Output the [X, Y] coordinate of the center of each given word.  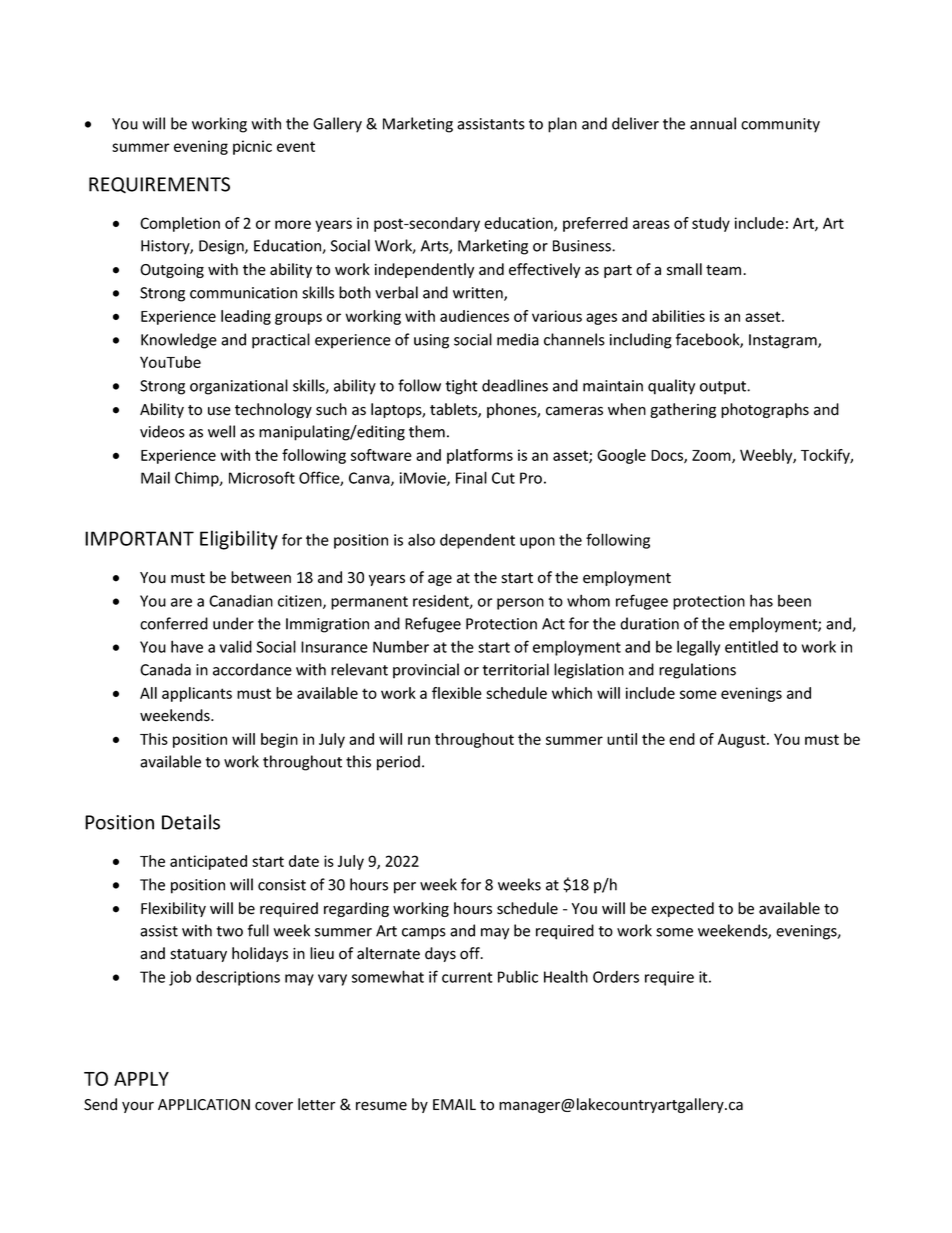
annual [713, 123]
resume [381, 1106]
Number [401, 646]
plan [562, 125]
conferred [174, 623]
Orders [616, 977]
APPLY [141, 1079]
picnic [252, 147]
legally [698, 648]
